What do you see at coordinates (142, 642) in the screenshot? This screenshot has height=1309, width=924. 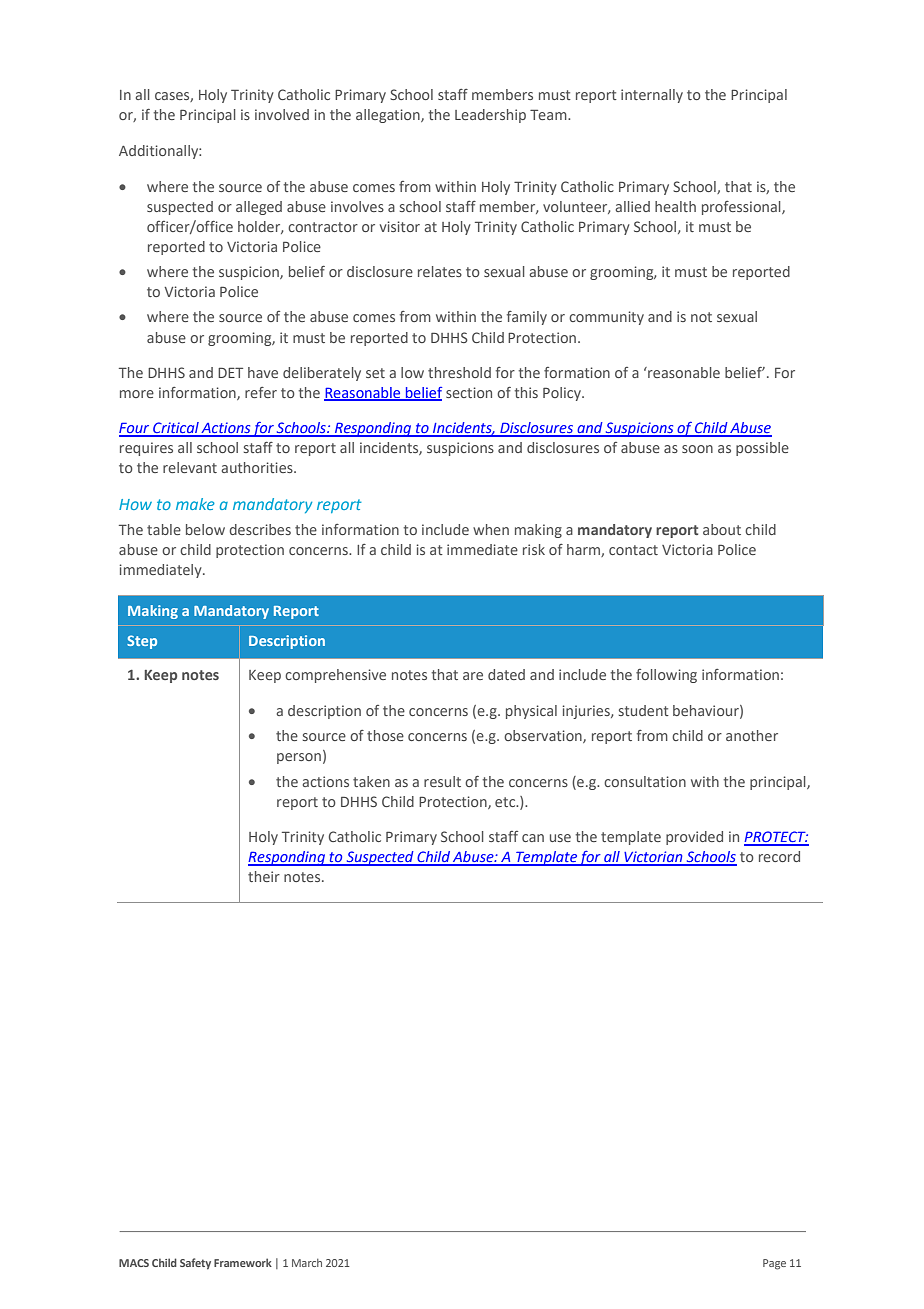 I see `Step` at bounding box center [142, 642].
